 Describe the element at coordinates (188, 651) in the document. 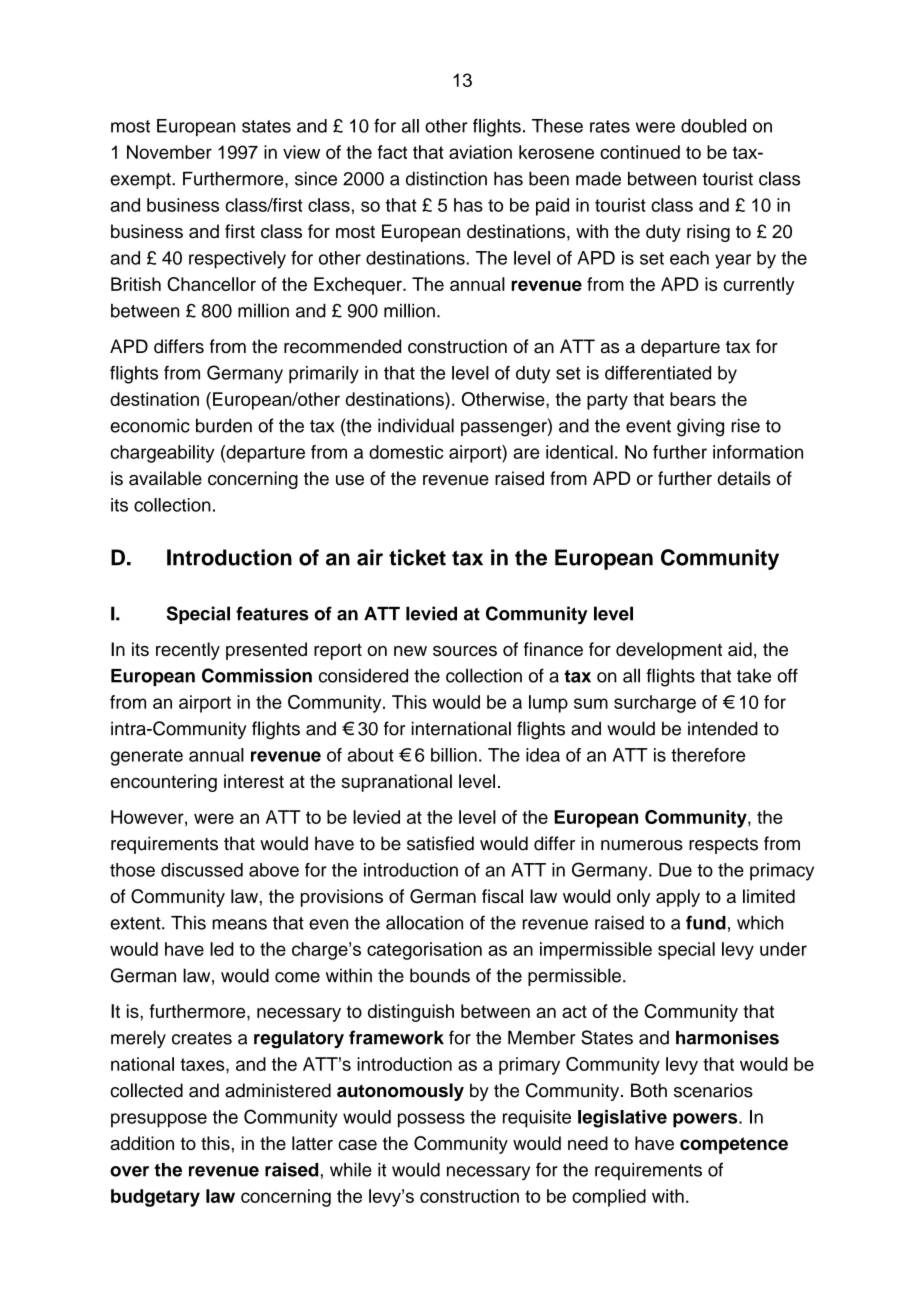

I see `recently` at that location.
